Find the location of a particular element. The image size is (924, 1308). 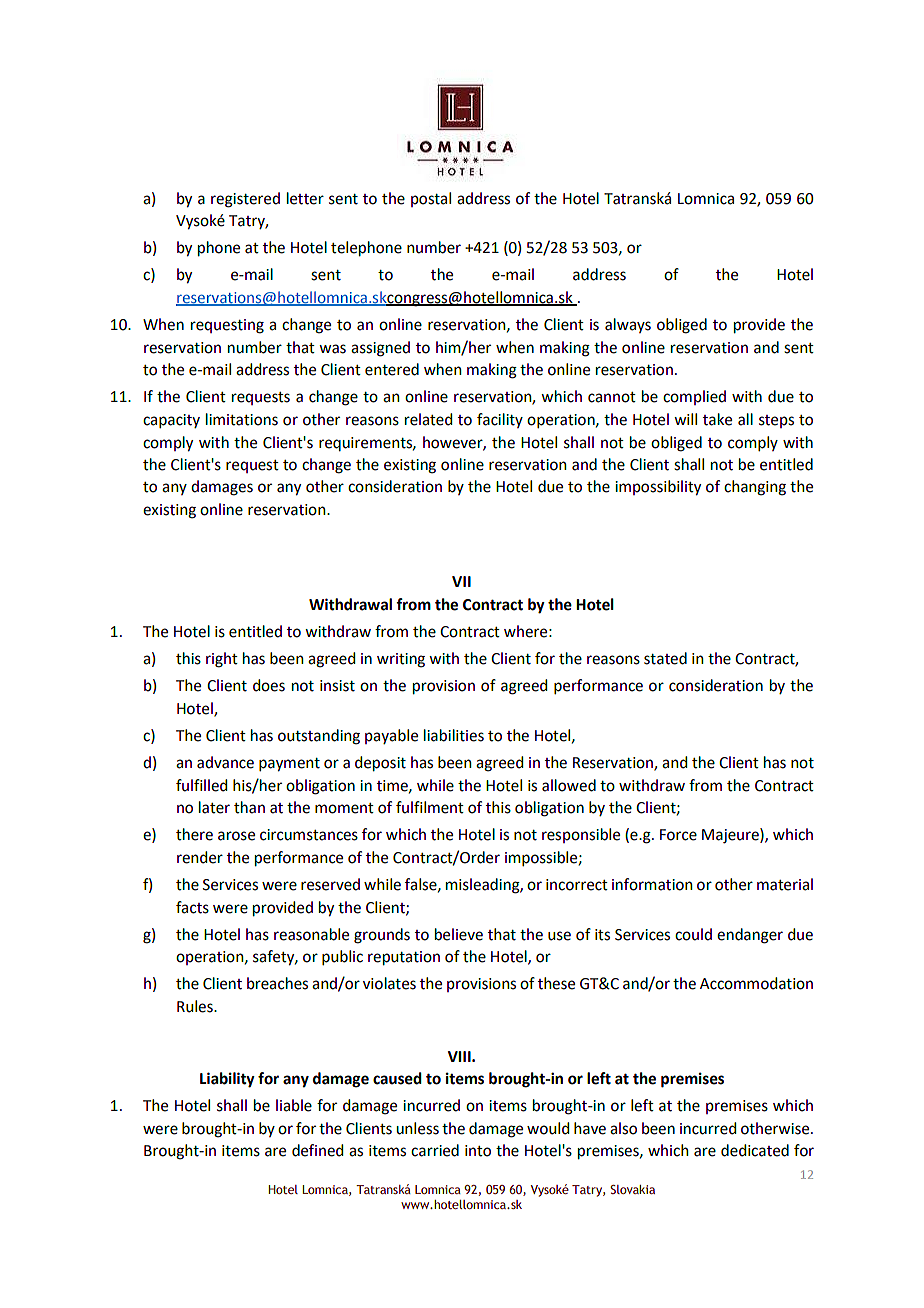

stated is located at coordinates (665, 658).
